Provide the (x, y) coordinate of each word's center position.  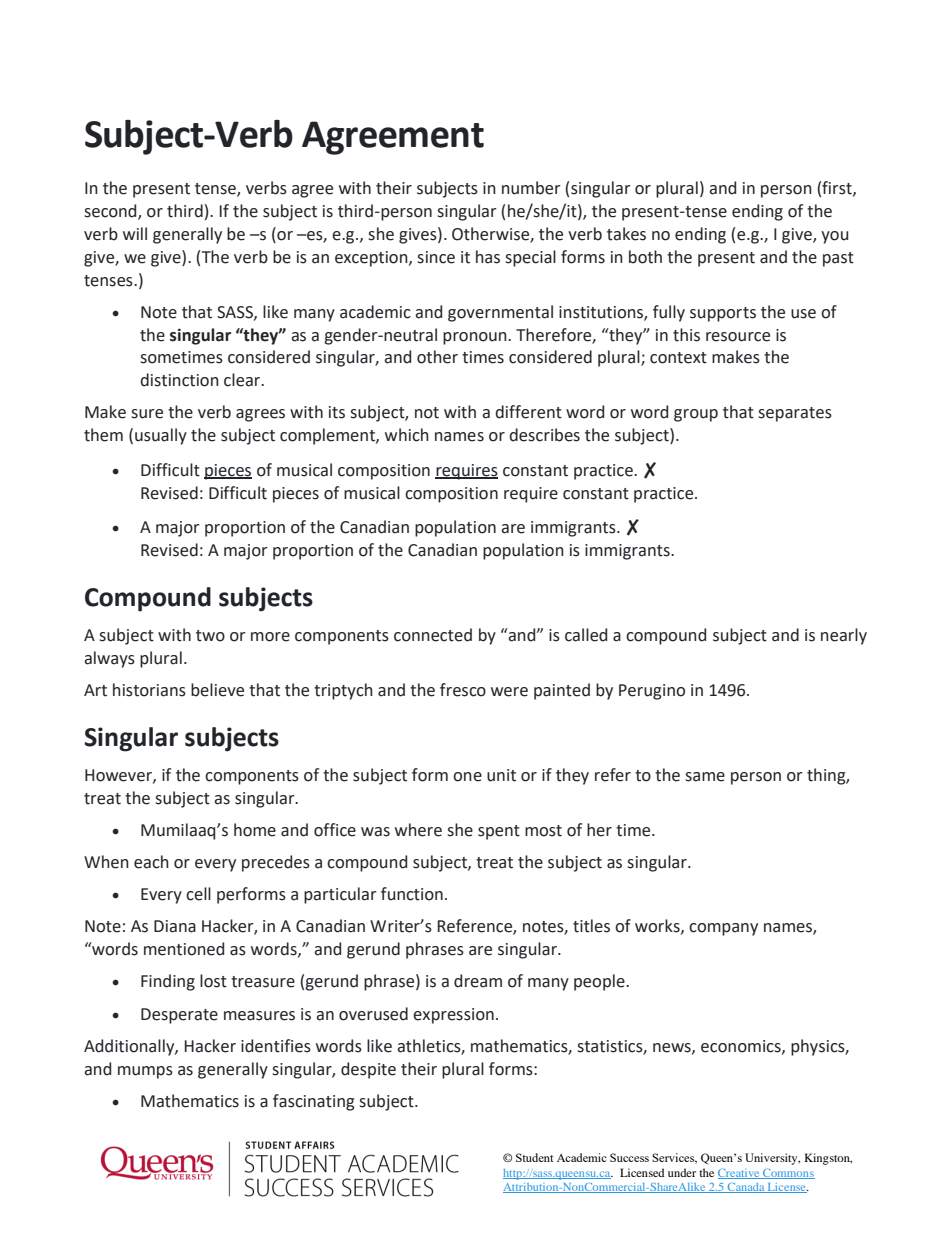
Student (534, 1157)
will (135, 233)
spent (499, 832)
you (834, 237)
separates (795, 414)
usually (161, 436)
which (407, 435)
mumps (145, 1072)
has (488, 257)
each (151, 862)
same (705, 777)
